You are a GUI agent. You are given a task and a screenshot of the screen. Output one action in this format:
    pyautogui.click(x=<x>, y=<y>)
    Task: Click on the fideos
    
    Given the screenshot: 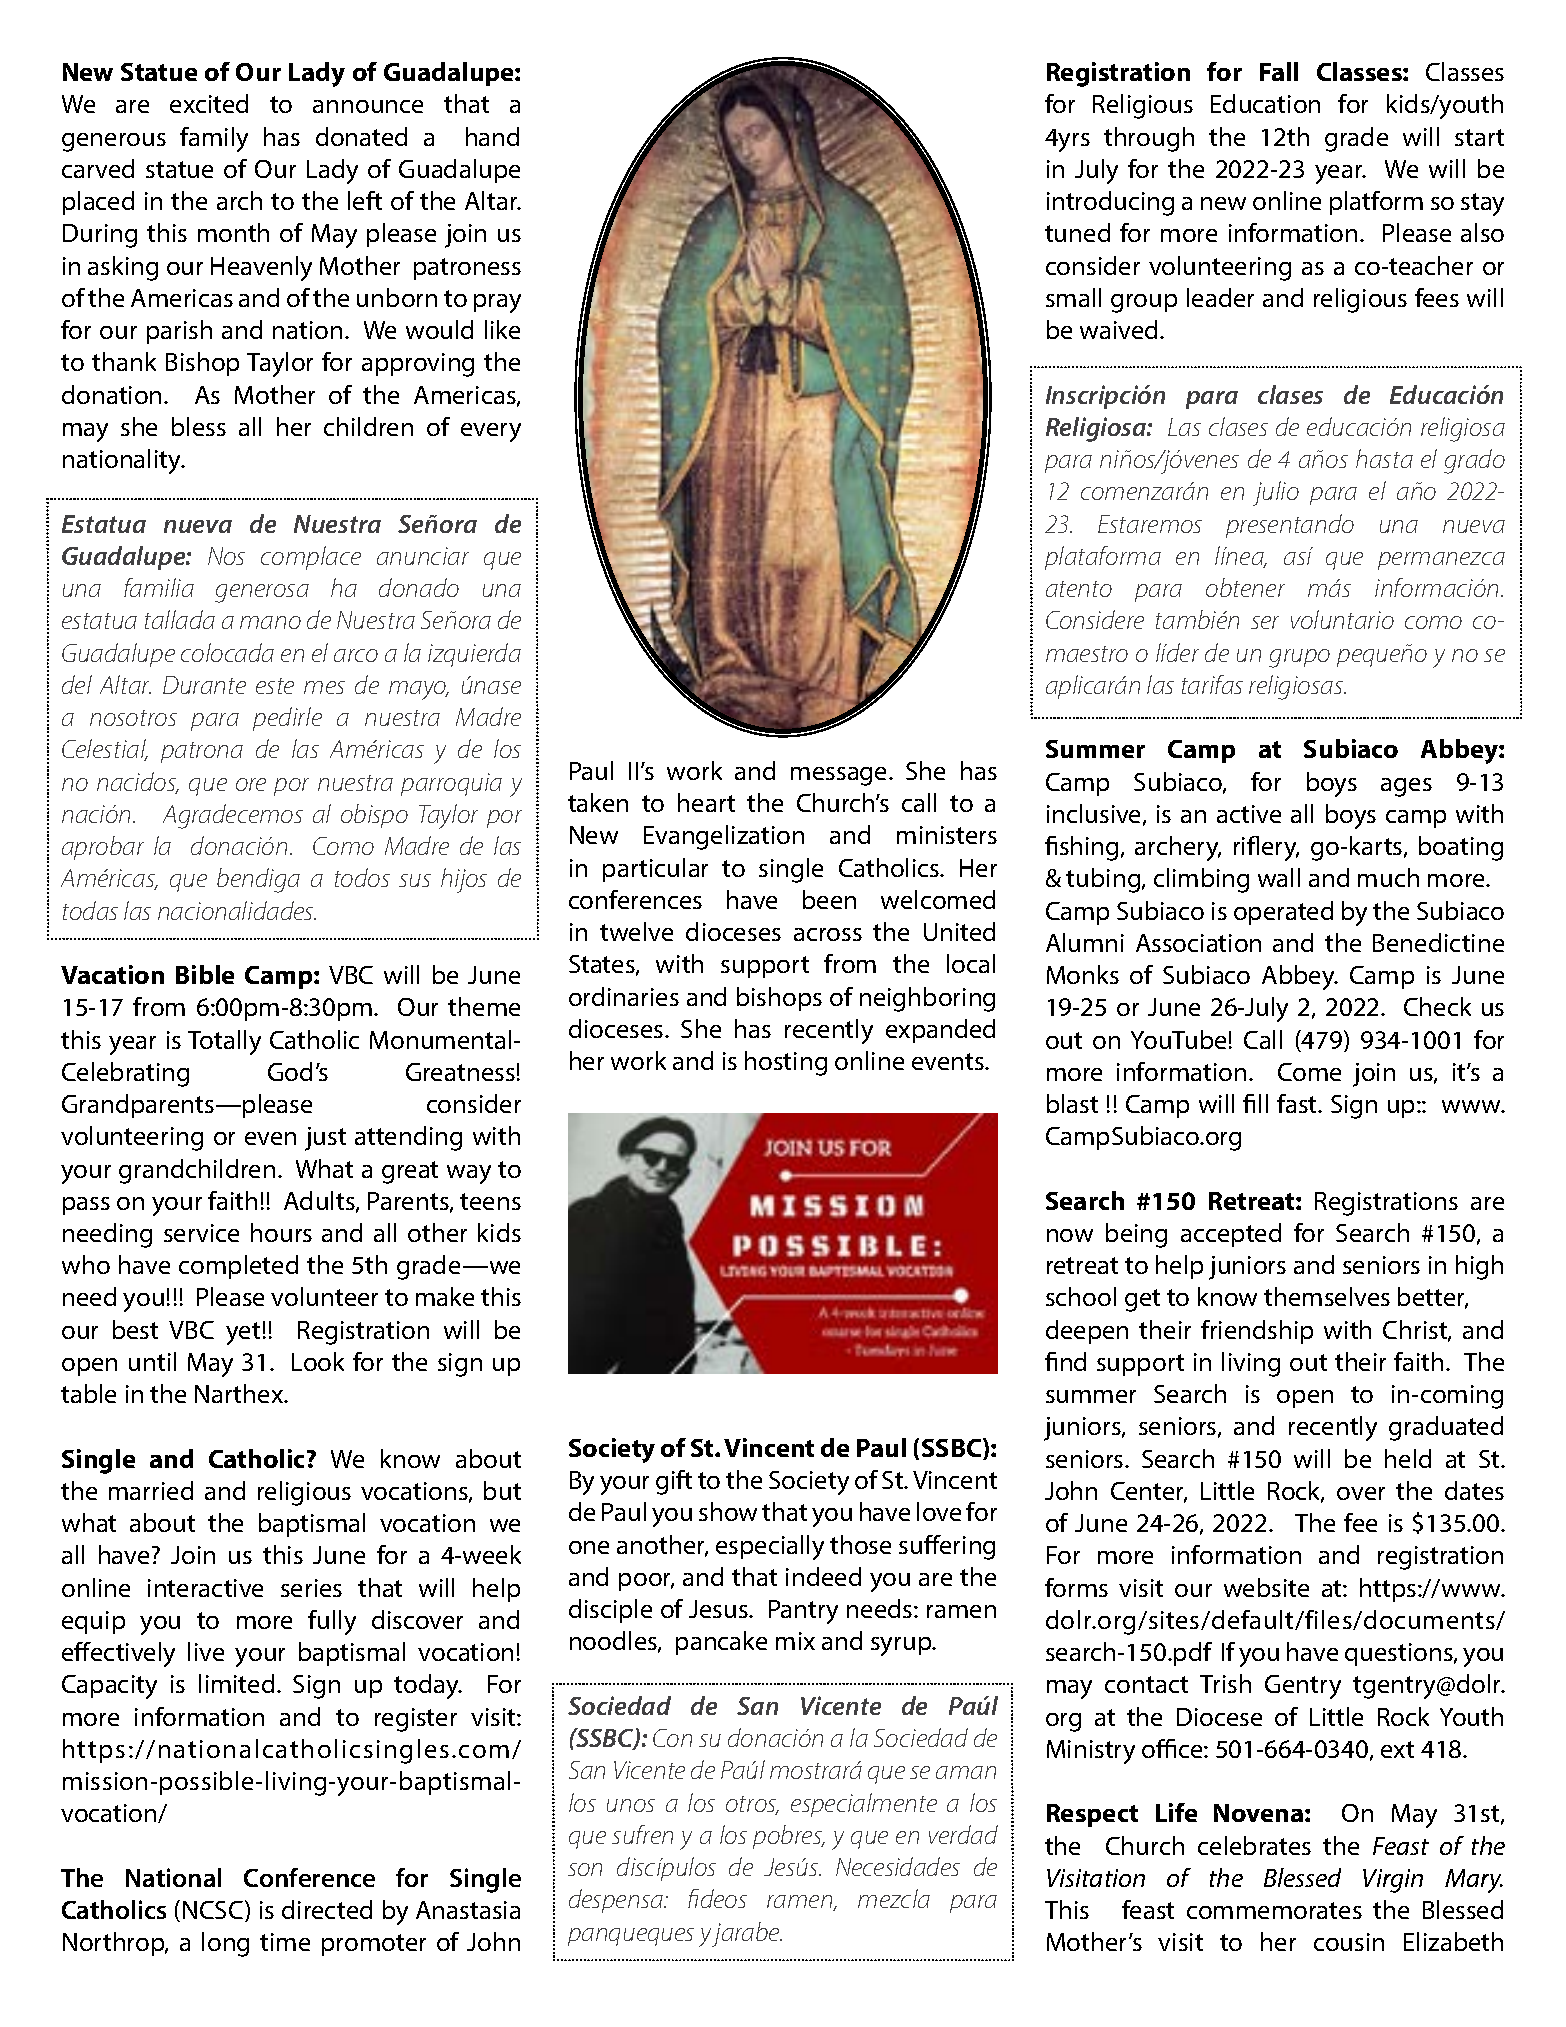 What is the action you would take?
    pyautogui.click(x=717, y=1898)
